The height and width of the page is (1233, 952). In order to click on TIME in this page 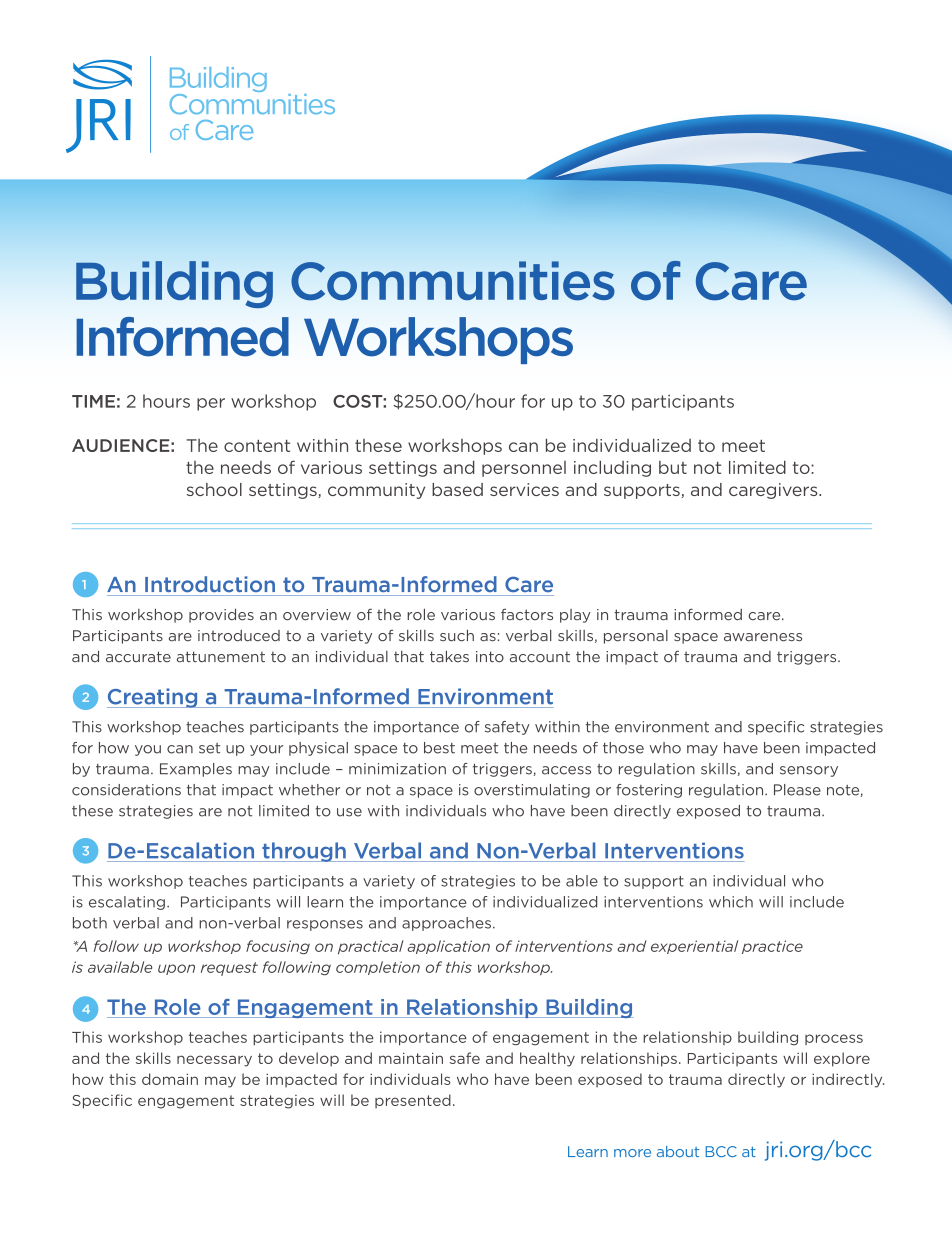, I will do `click(93, 401)`.
